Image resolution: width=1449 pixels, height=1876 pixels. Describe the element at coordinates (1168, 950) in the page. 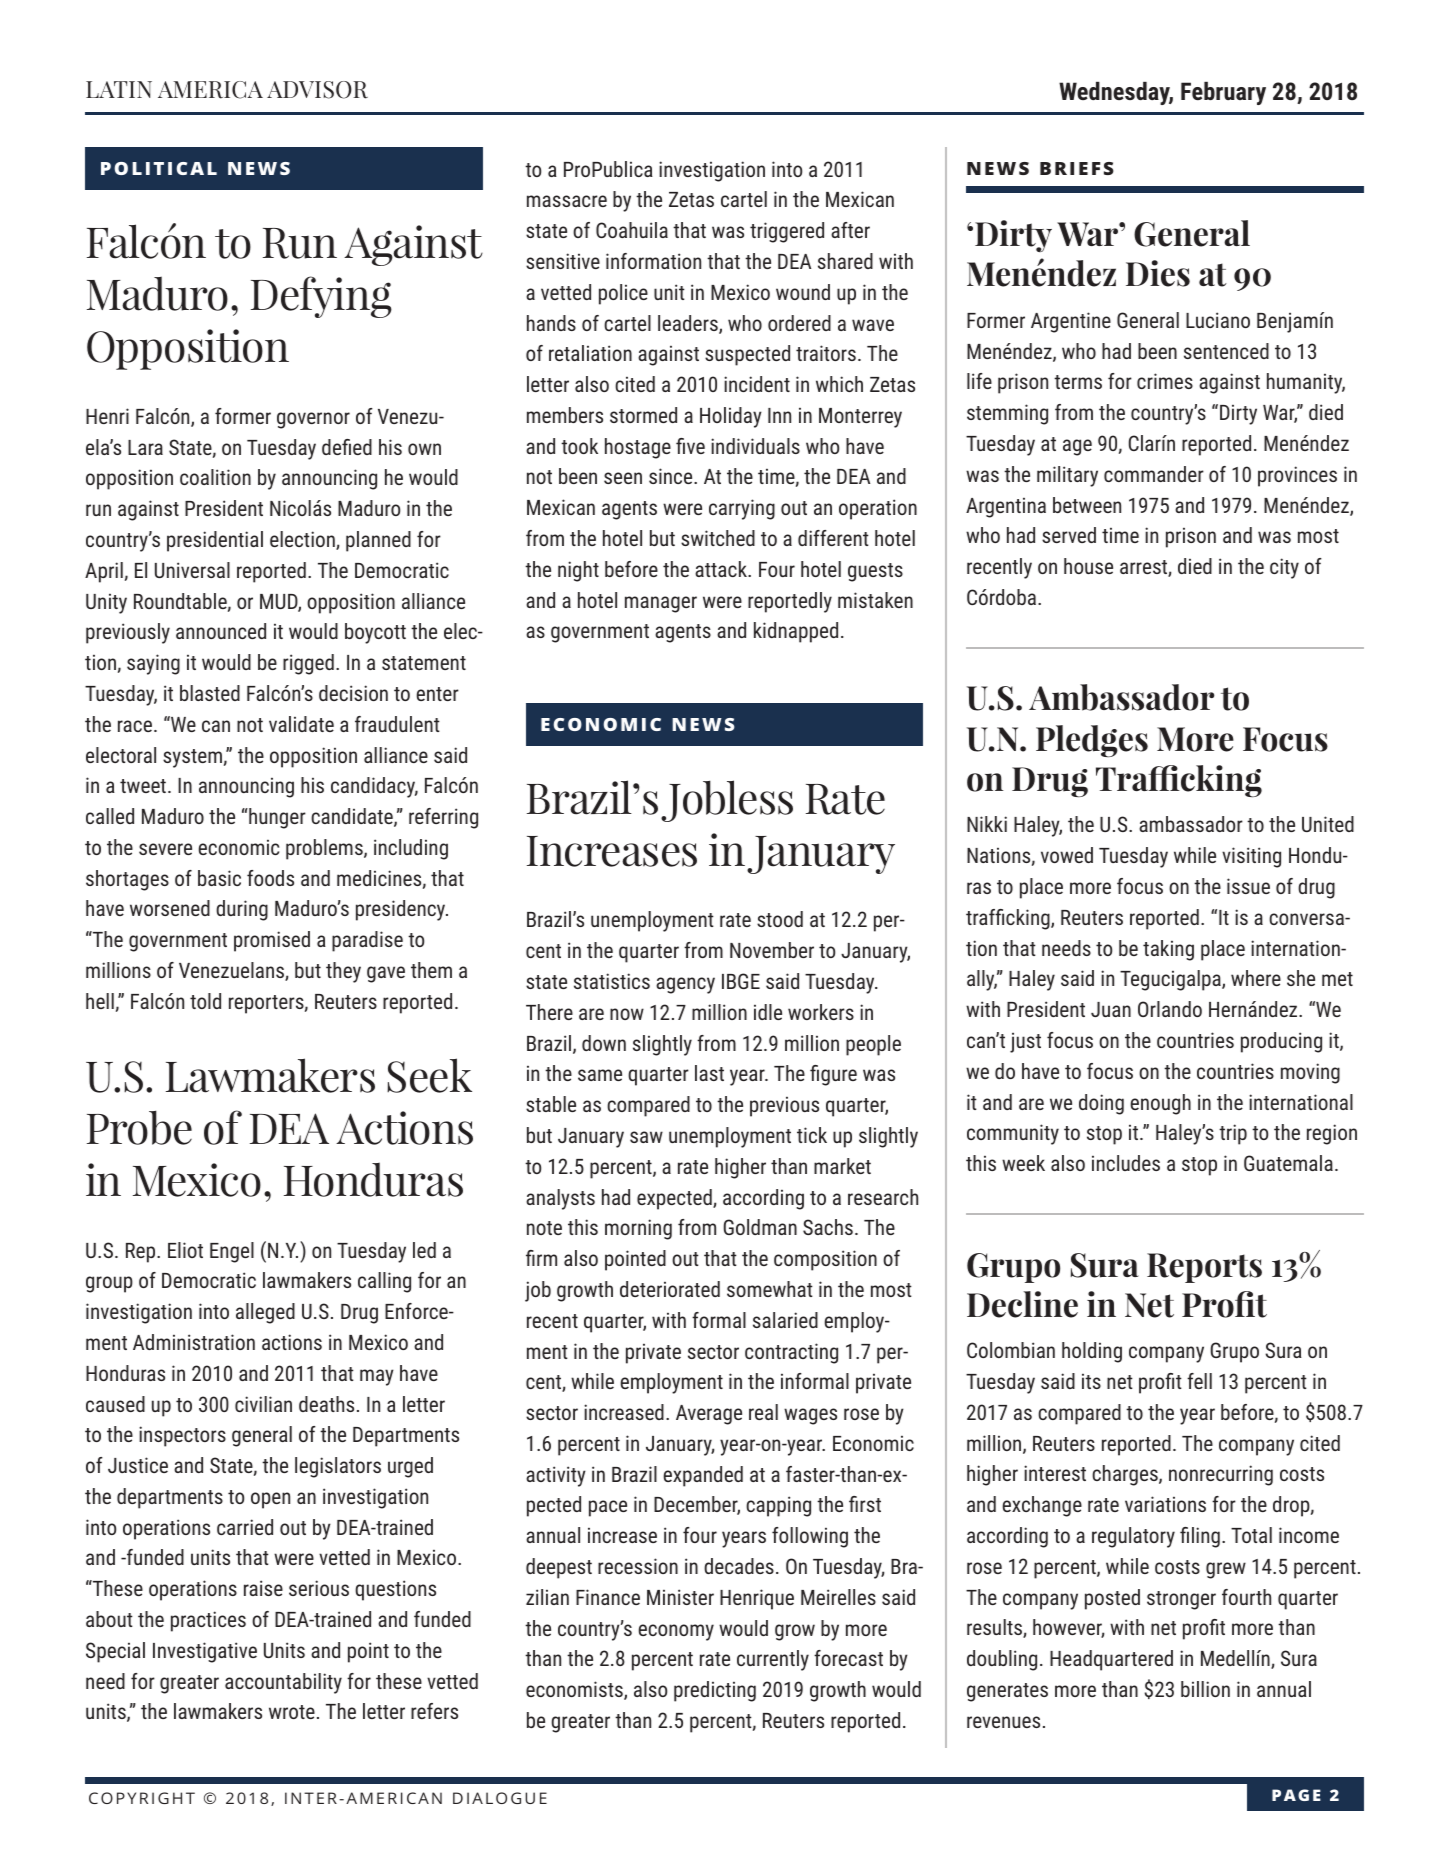

I see `taking` at that location.
